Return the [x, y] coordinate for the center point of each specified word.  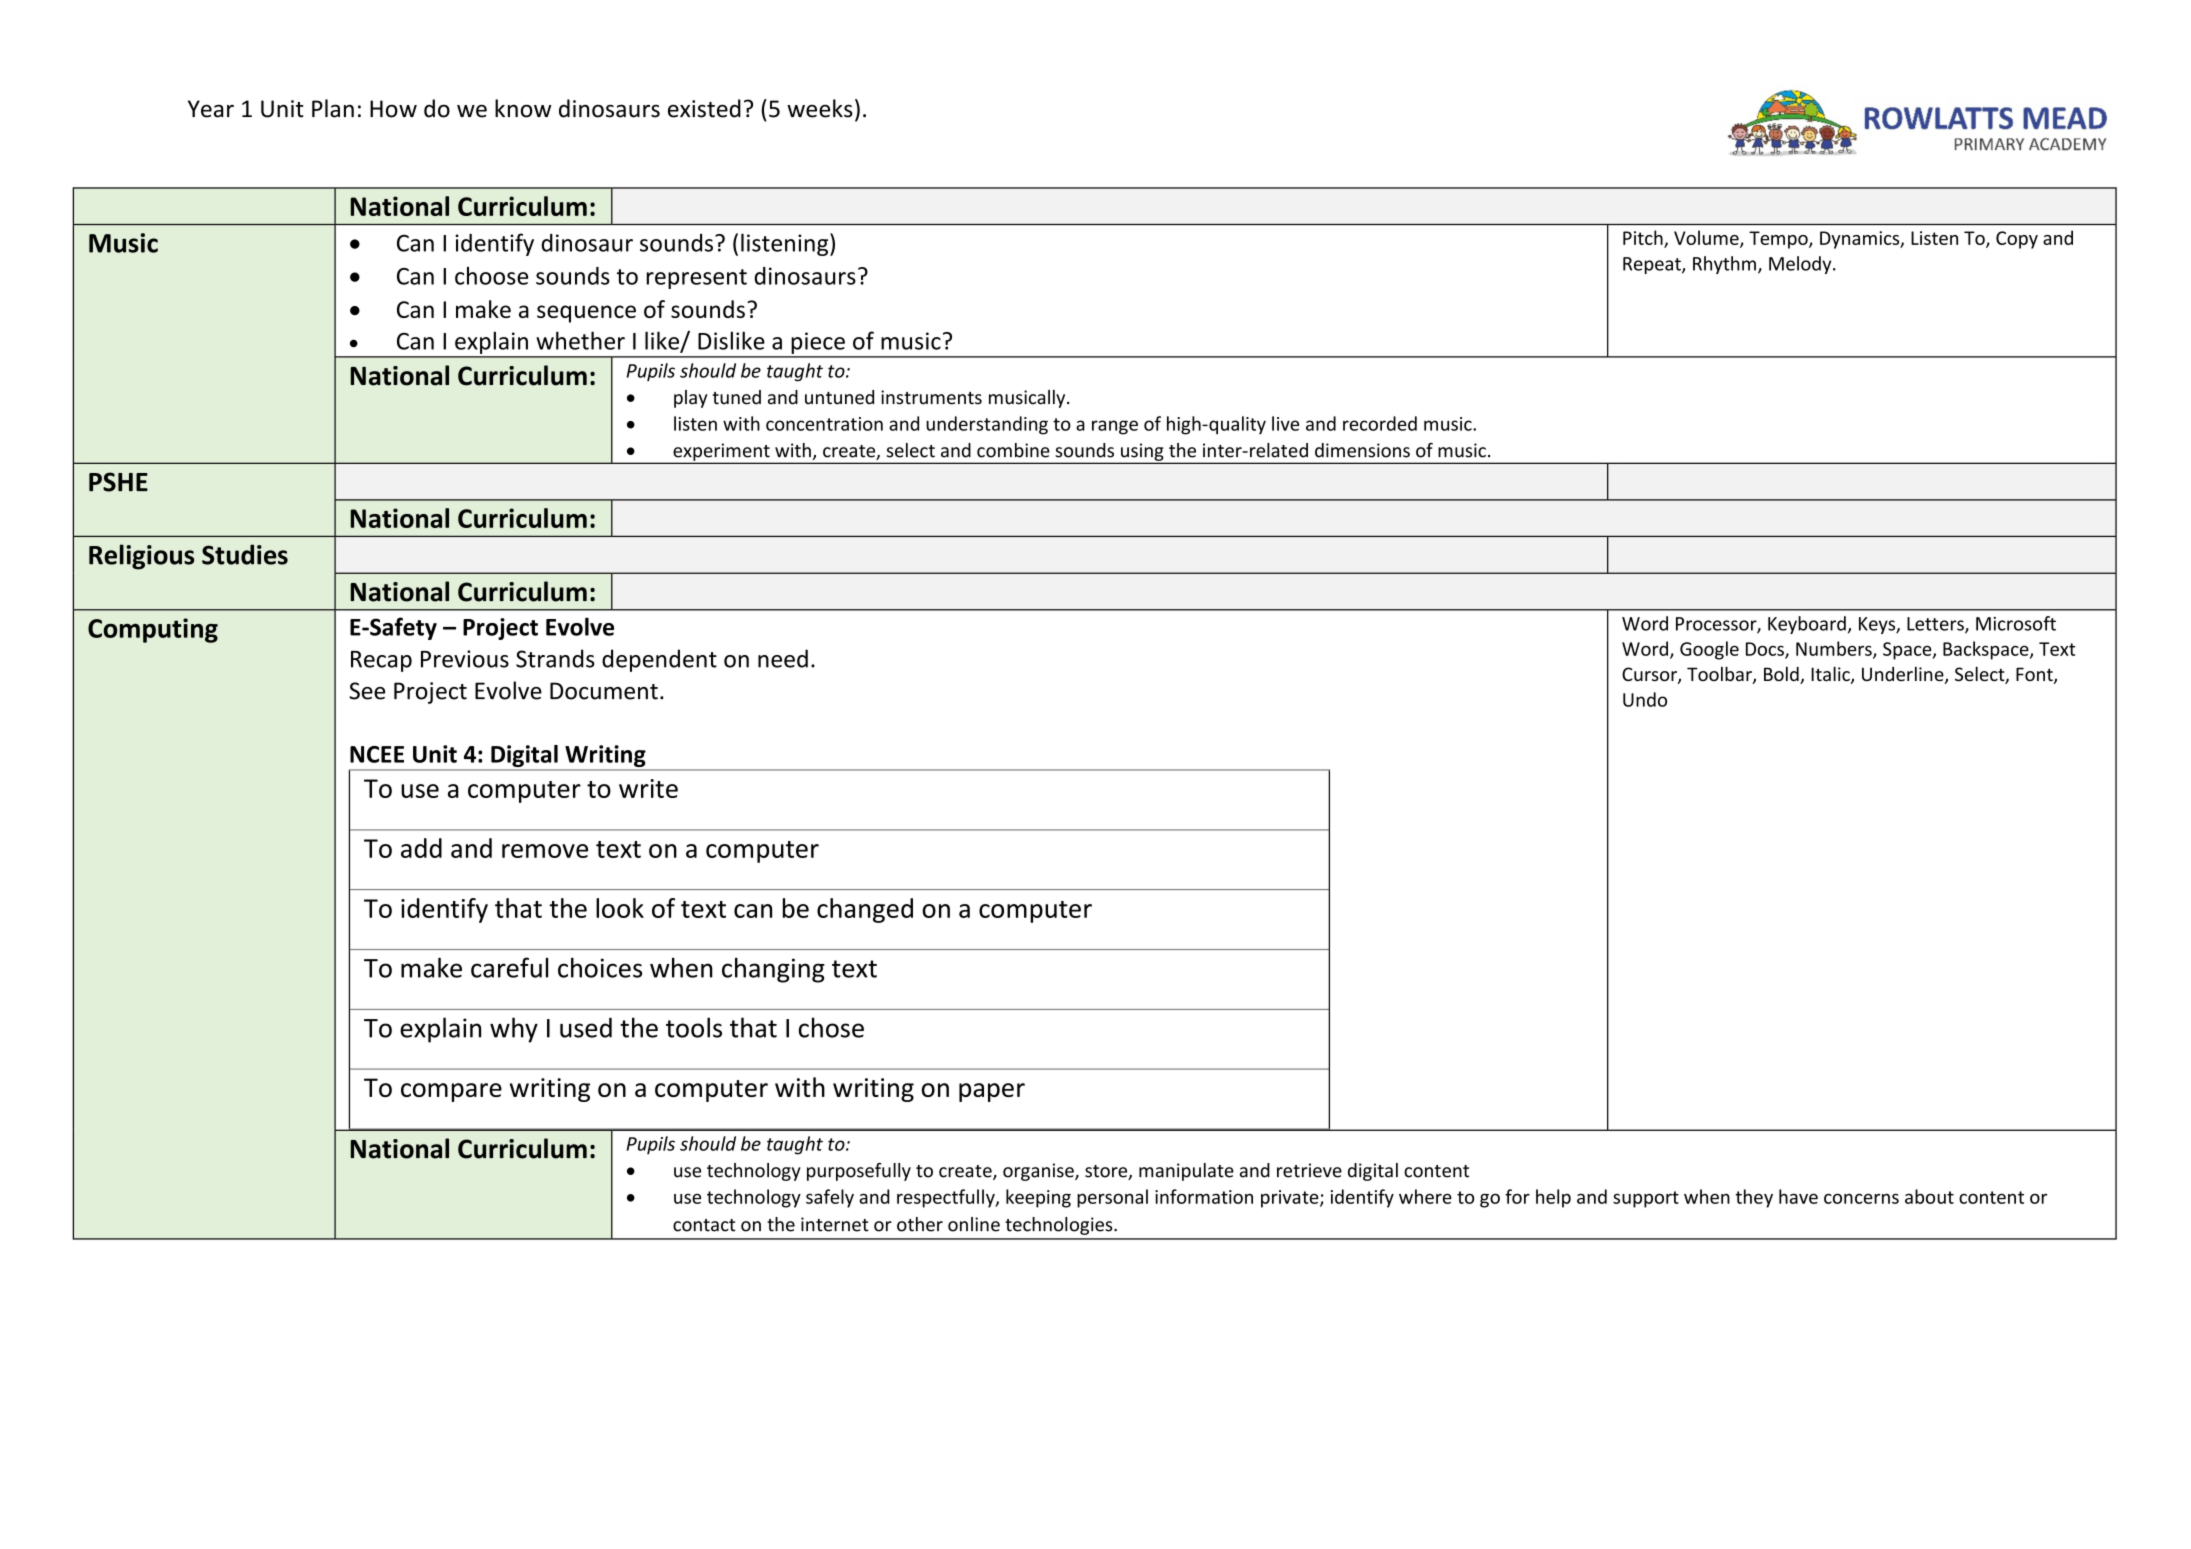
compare [451, 1092]
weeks [820, 108]
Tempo [1779, 240]
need [783, 658]
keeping [1038, 1198]
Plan [333, 108]
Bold [1782, 675]
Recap [381, 661]
